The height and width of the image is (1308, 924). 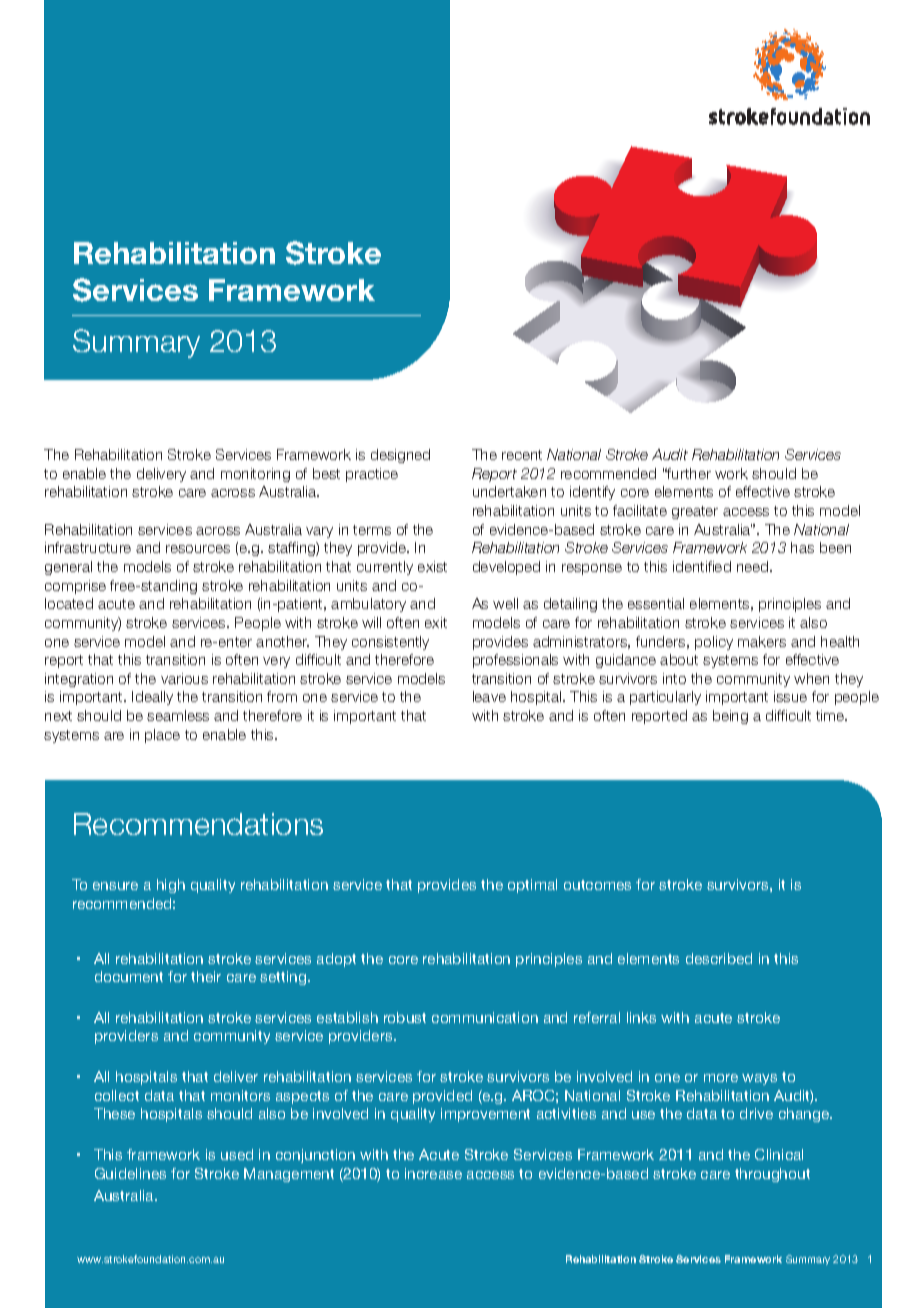 What do you see at coordinates (695, 512) in the image?
I see `greater` at bounding box center [695, 512].
